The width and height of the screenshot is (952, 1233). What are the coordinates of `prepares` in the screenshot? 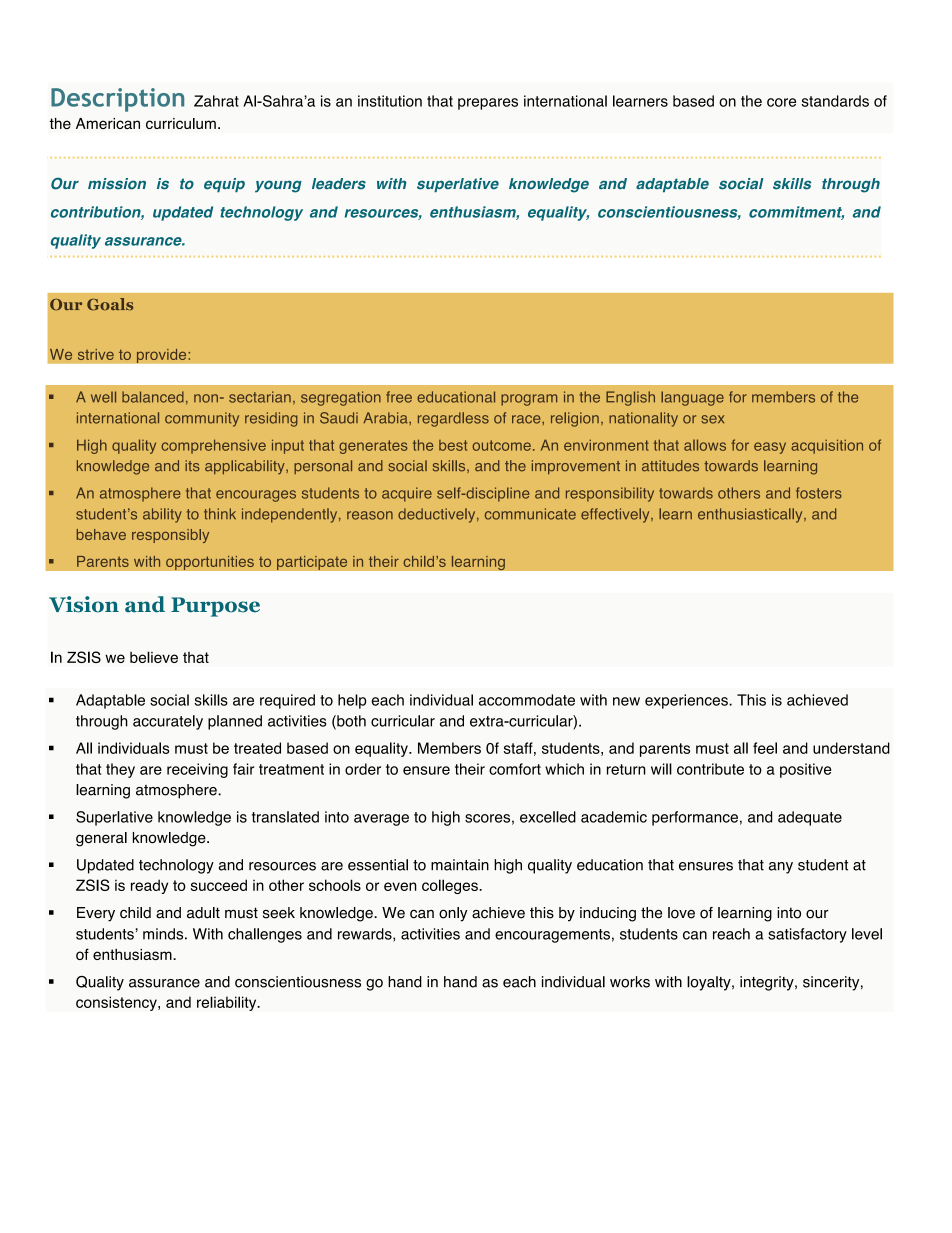 It's located at (488, 104).
